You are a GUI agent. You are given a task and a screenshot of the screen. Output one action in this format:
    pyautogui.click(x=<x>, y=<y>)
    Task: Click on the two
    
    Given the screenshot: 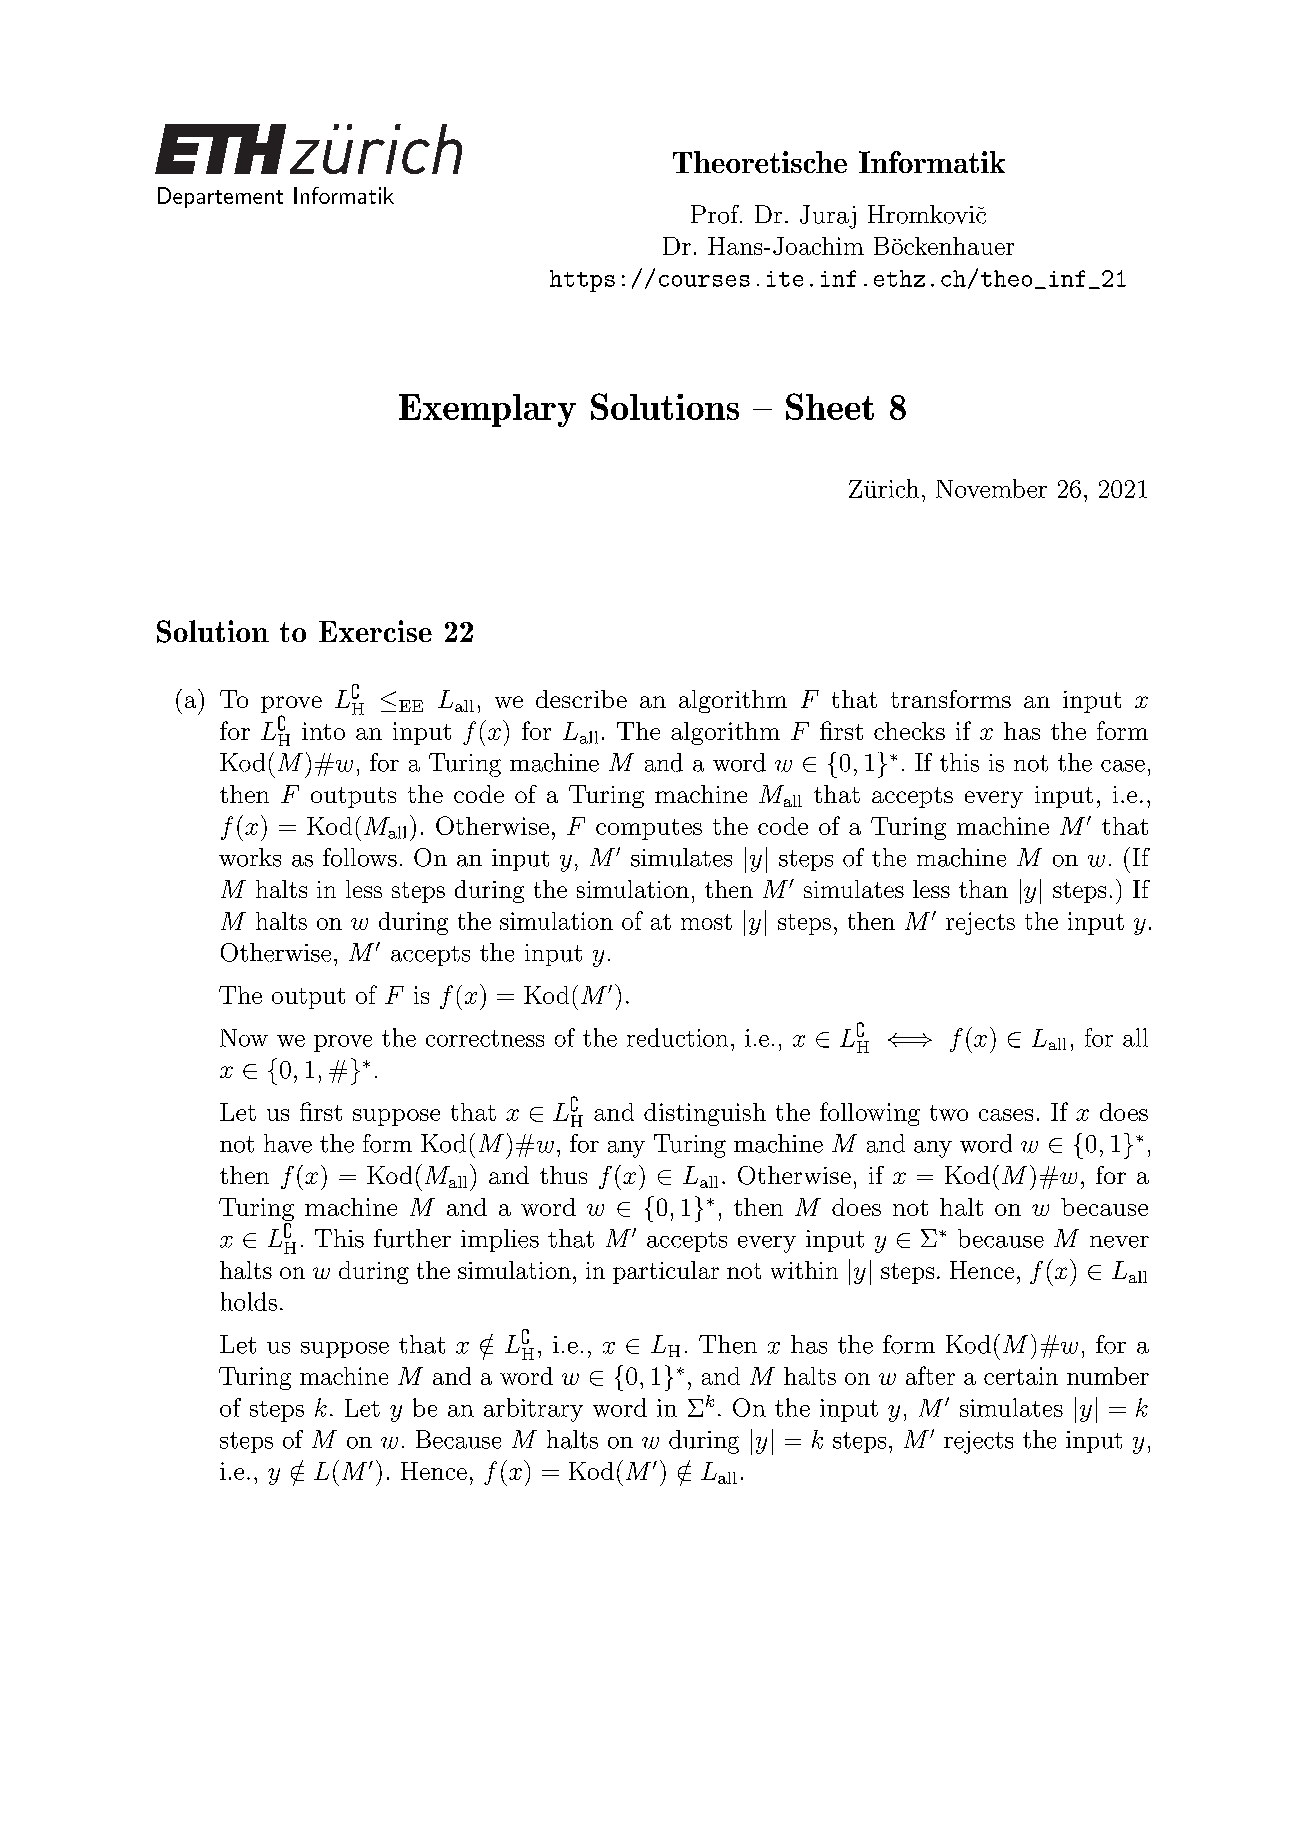 What is the action you would take?
    pyautogui.click(x=949, y=1113)
